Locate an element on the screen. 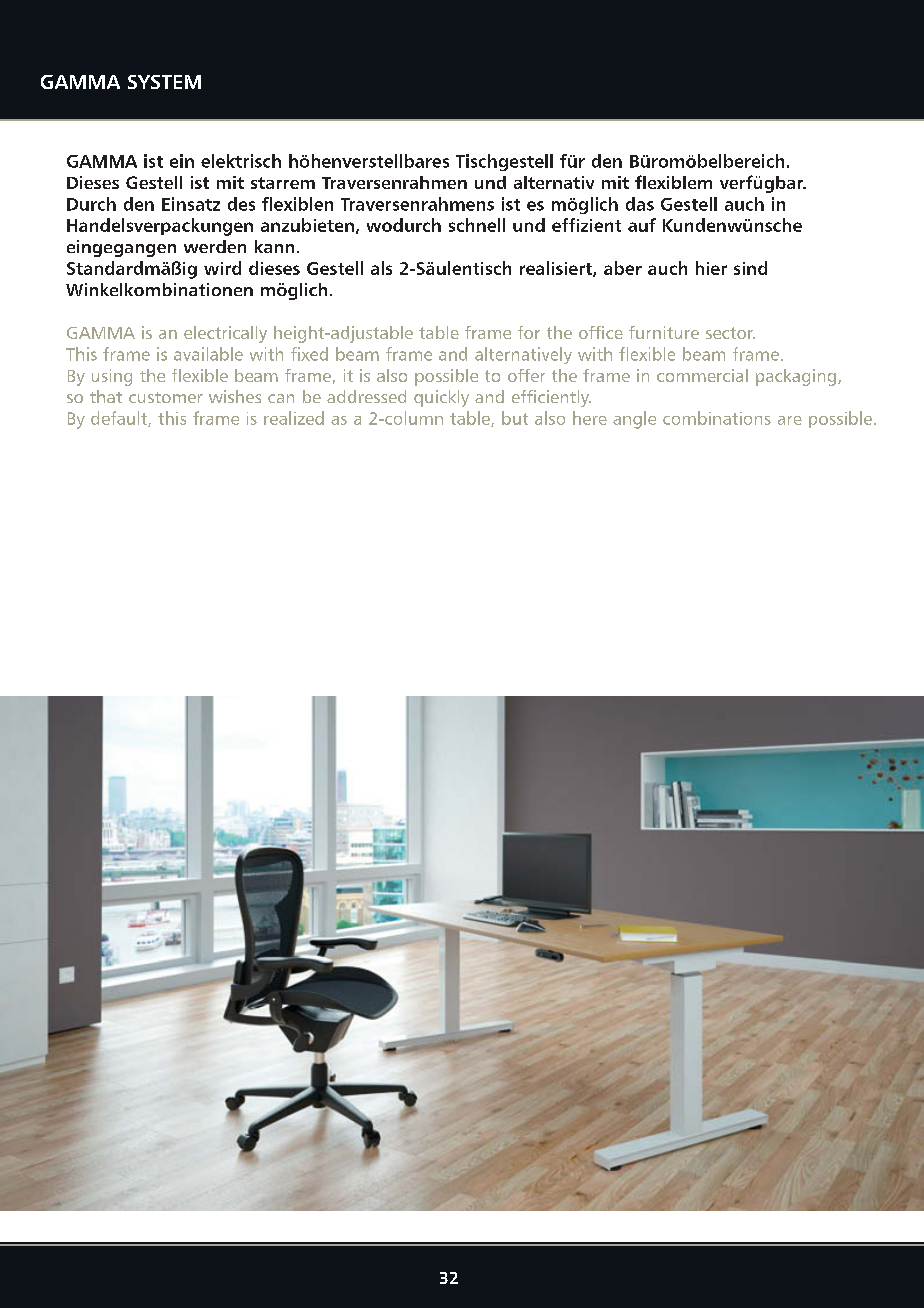  customer is located at coordinates (166, 397).
